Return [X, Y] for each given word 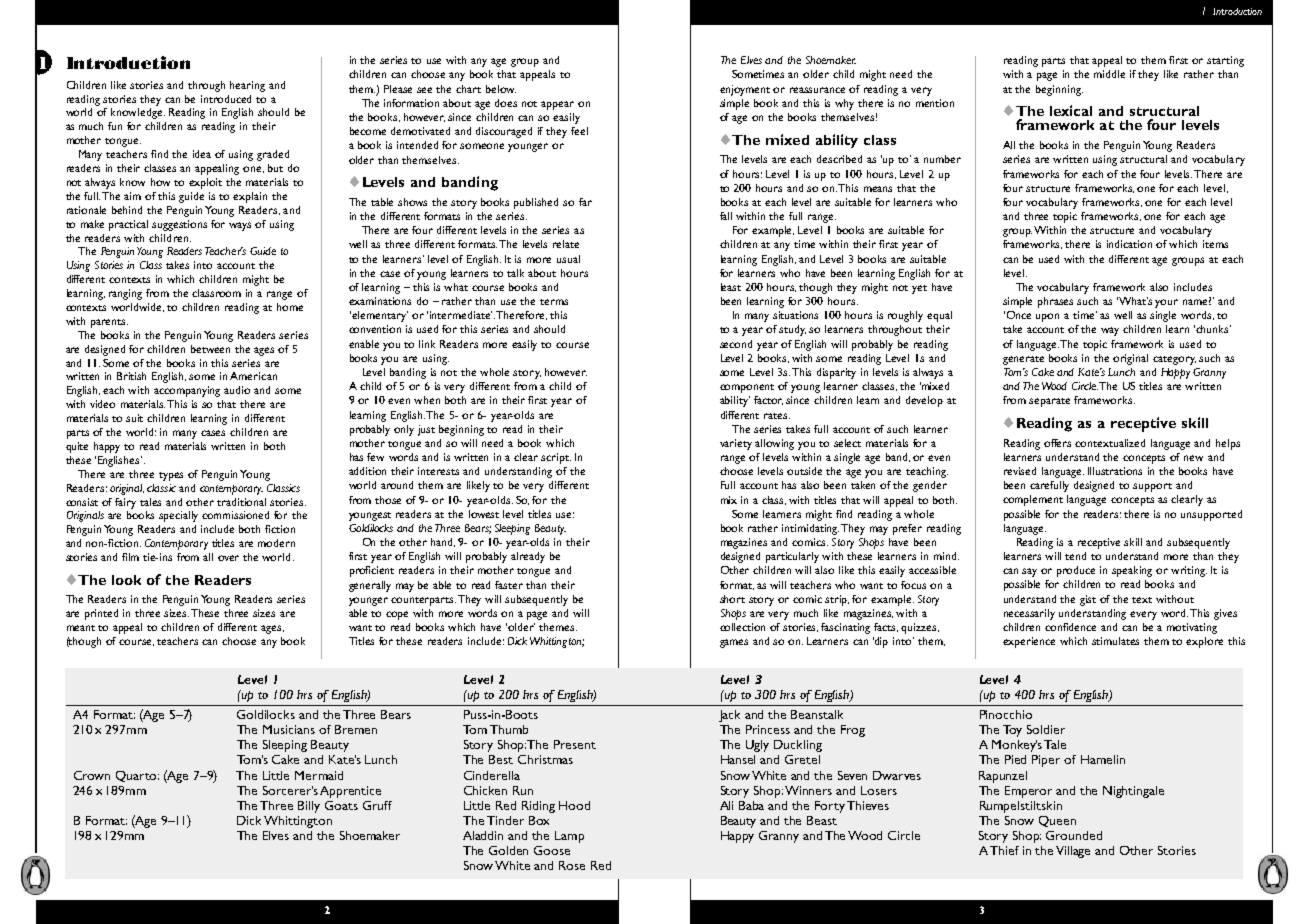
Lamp [569, 837]
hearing [247, 86]
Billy [309, 807]
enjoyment [745, 90]
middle [1109, 74]
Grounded [1074, 835]
